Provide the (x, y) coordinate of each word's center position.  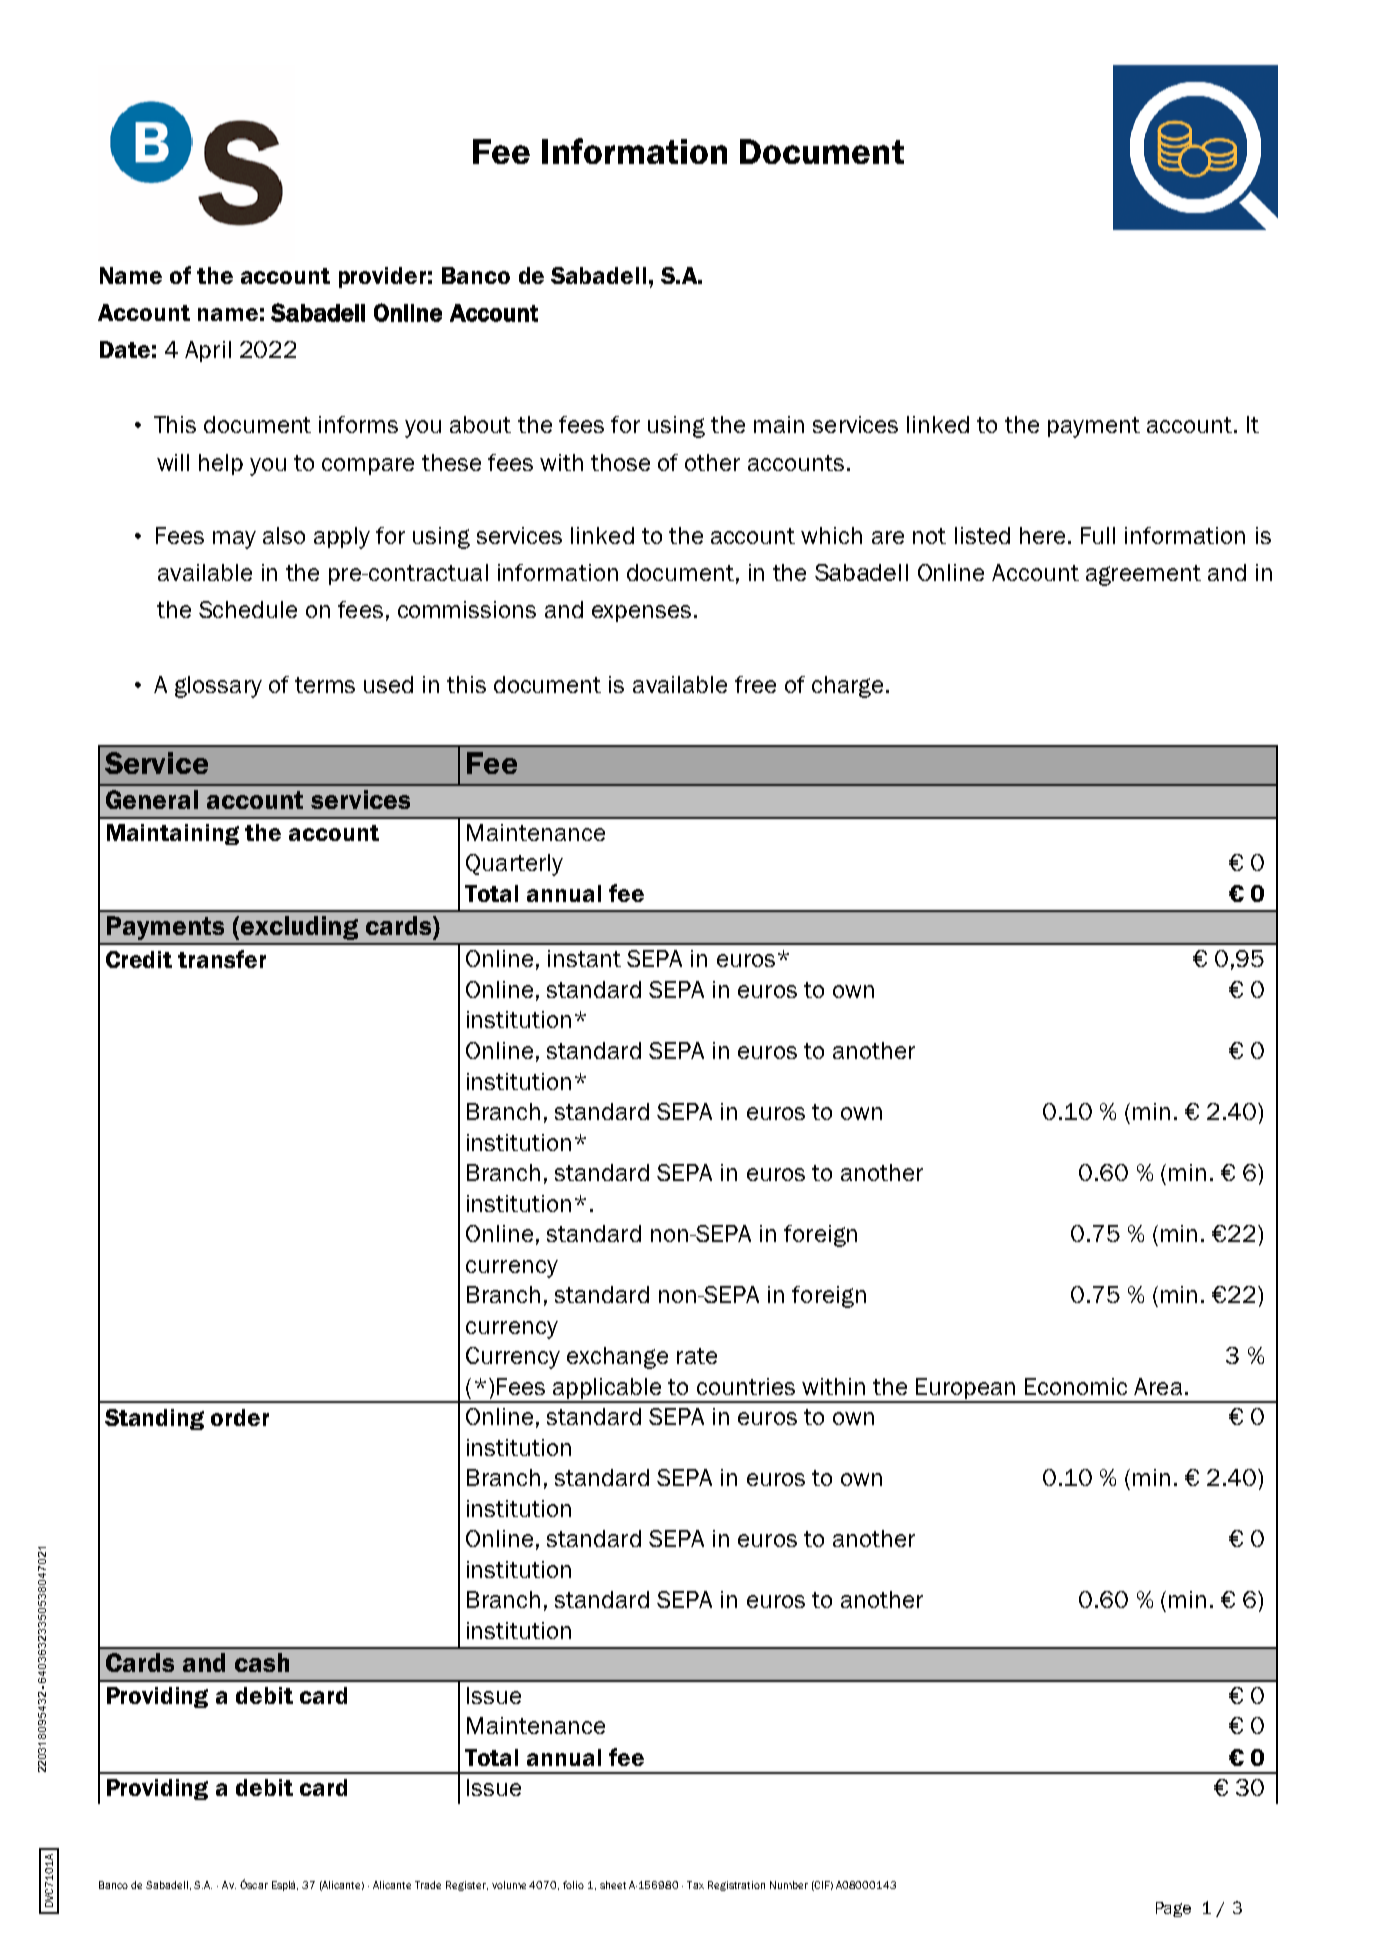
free (755, 684)
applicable (607, 1390)
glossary (218, 687)
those (620, 462)
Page (1173, 1909)
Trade (428, 1885)
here (1042, 535)
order (240, 1417)
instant (584, 958)
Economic (1076, 1386)
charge (847, 687)
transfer (222, 959)
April (208, 351)
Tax (695, 1885)
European (966, 1390)
